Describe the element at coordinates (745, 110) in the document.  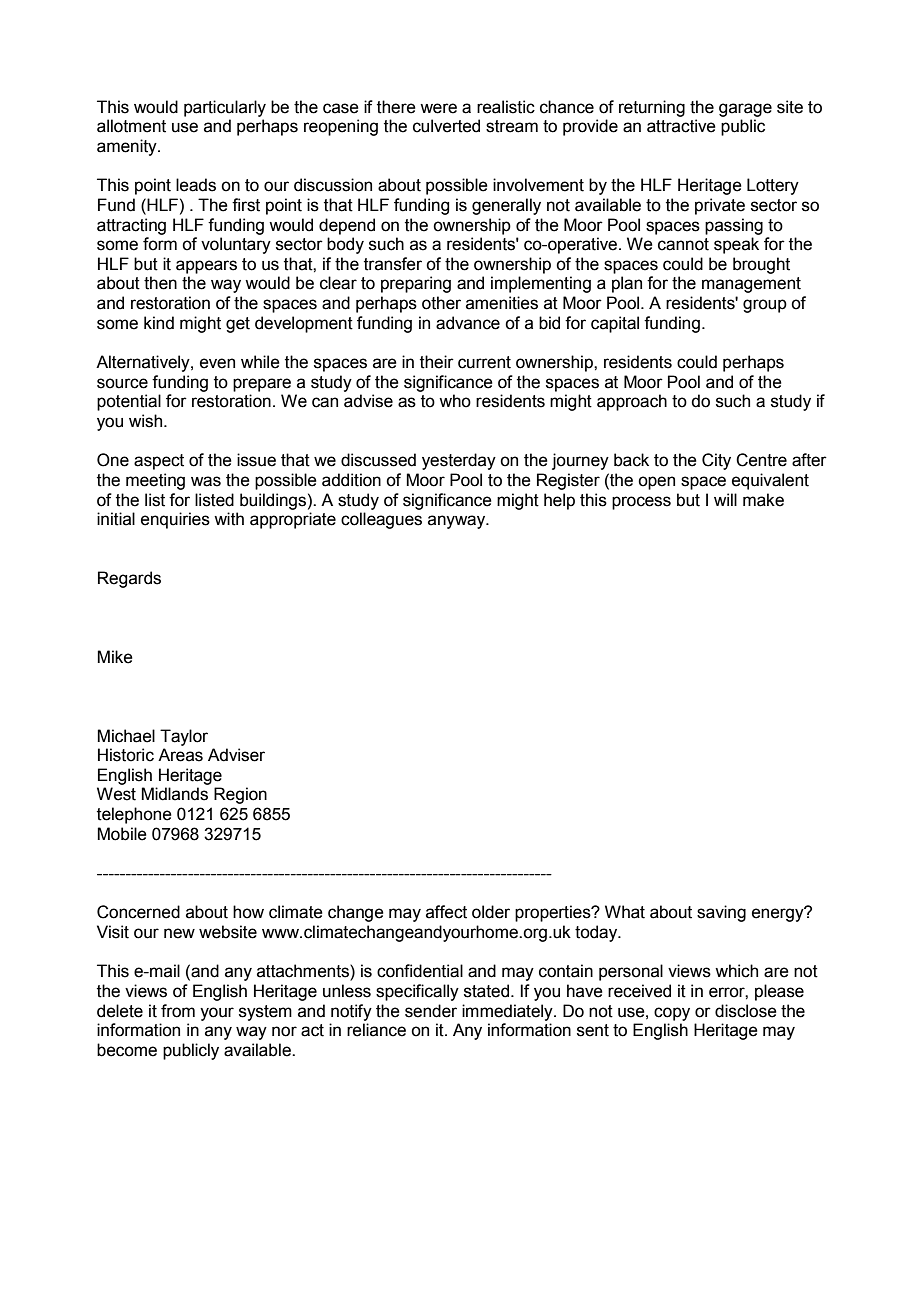
I see `garage` at that location.
